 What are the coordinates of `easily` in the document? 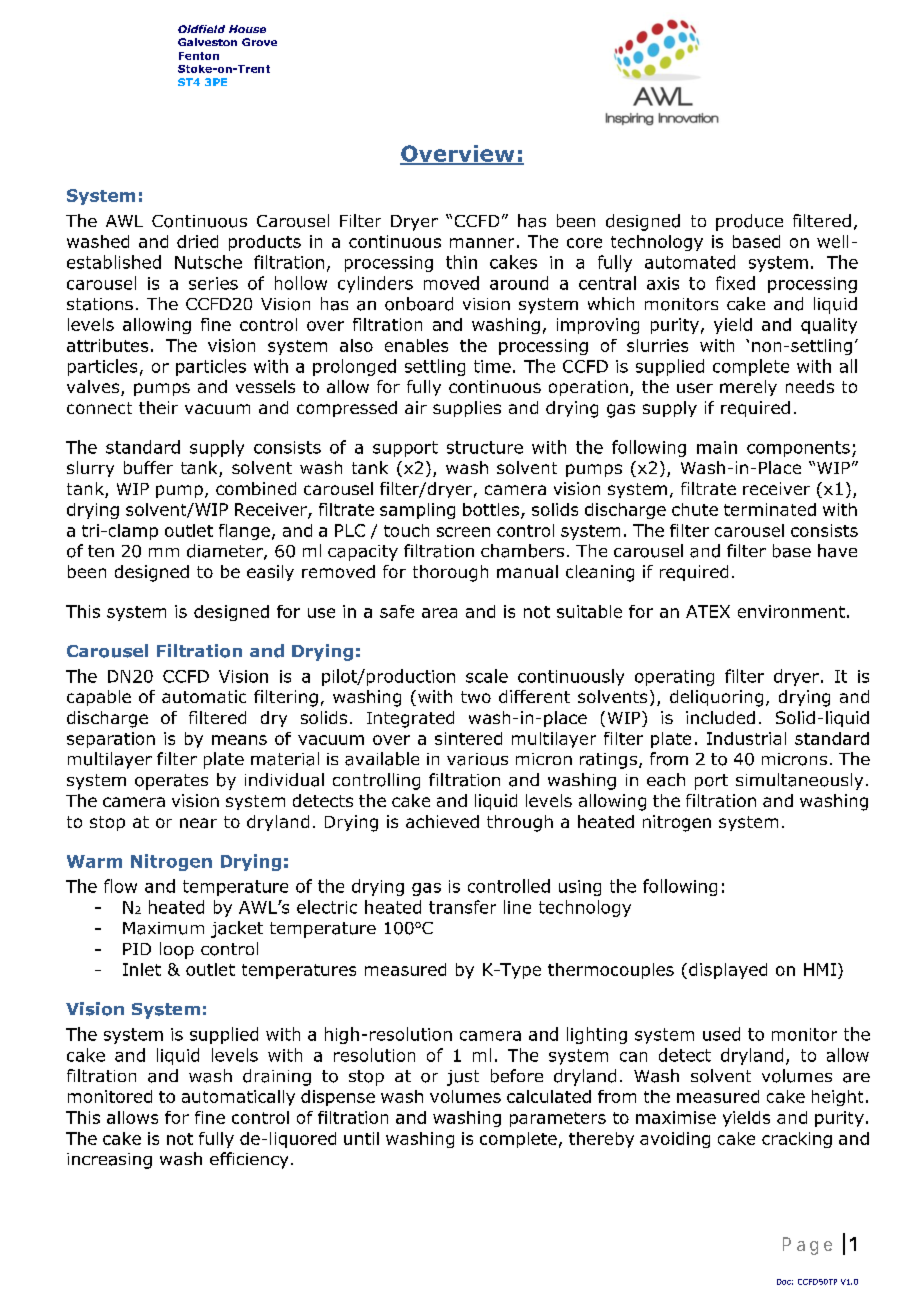 It's located at (270, 573).
